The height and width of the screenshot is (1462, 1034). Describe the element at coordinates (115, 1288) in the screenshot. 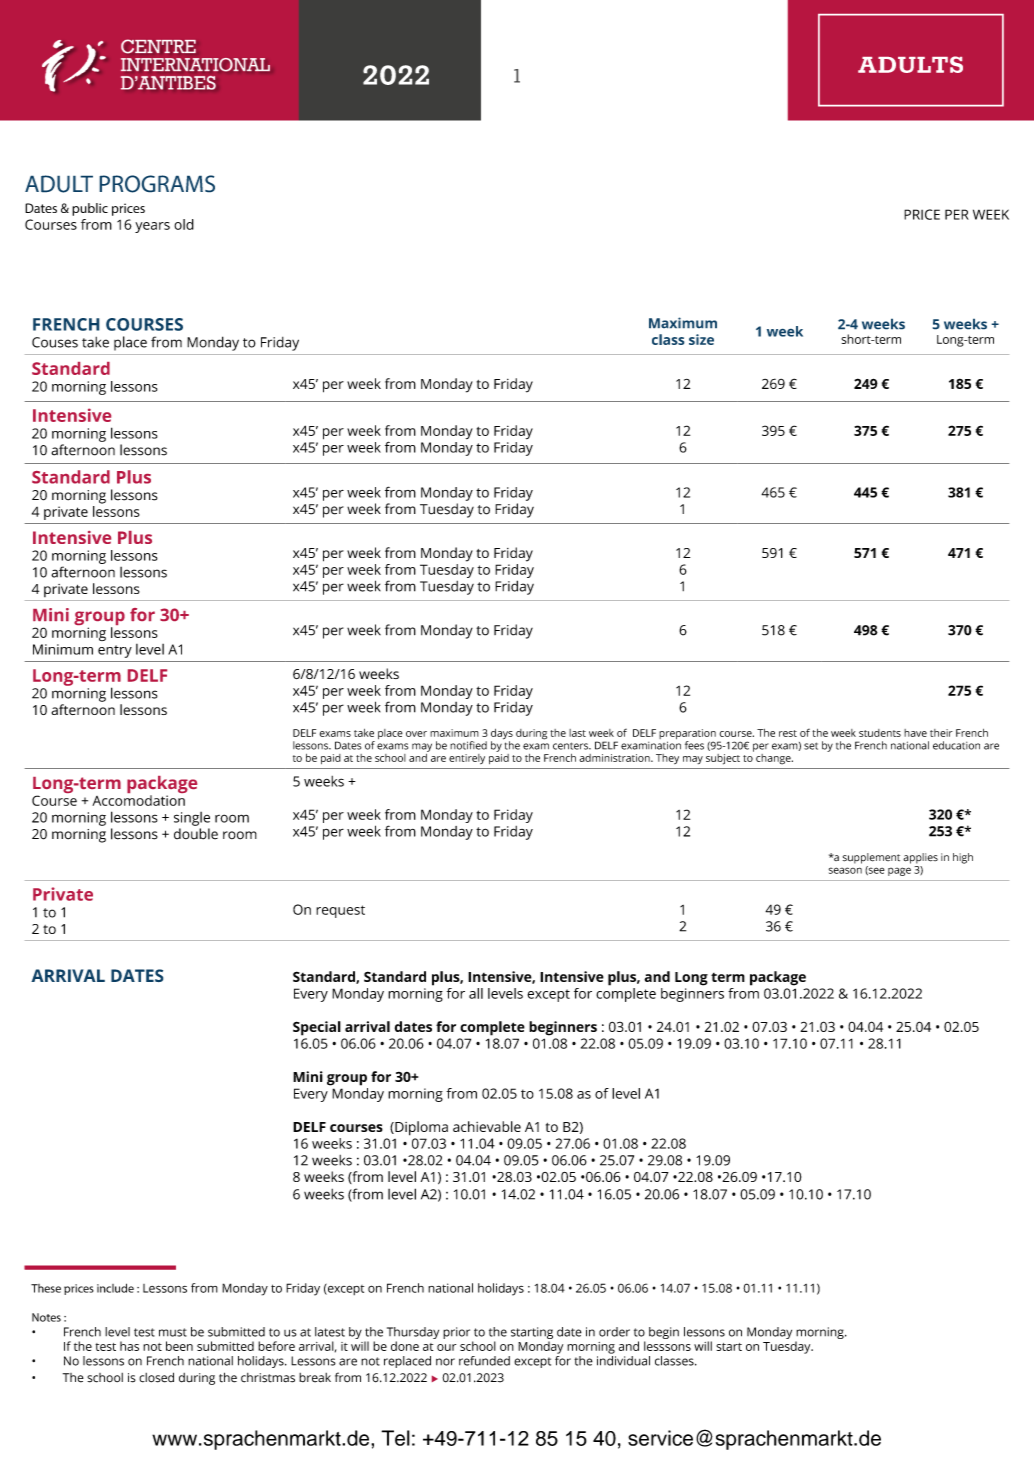

I see `include` at that location.
